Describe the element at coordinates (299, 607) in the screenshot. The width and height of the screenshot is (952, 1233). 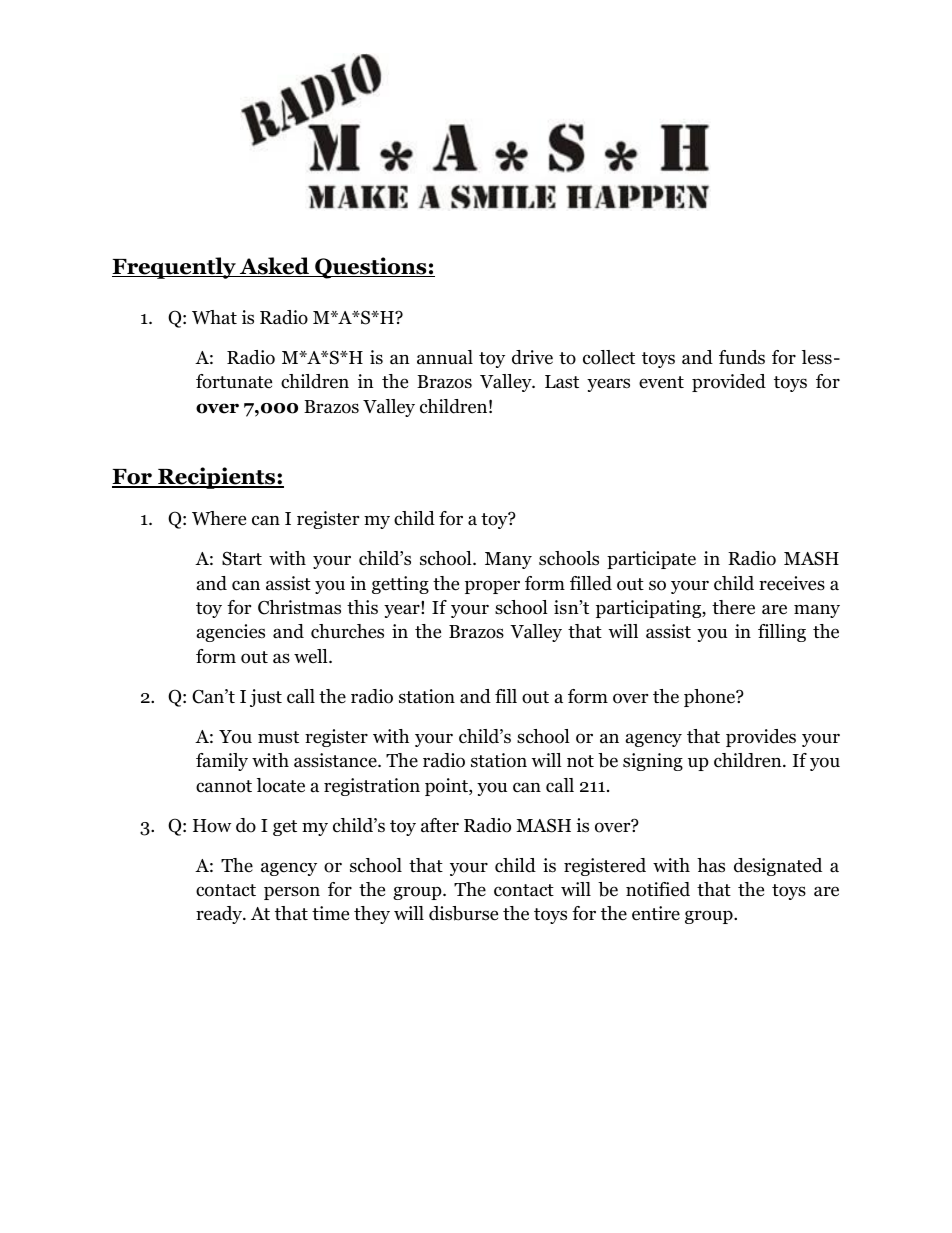
I see `Christmas` at that location.
